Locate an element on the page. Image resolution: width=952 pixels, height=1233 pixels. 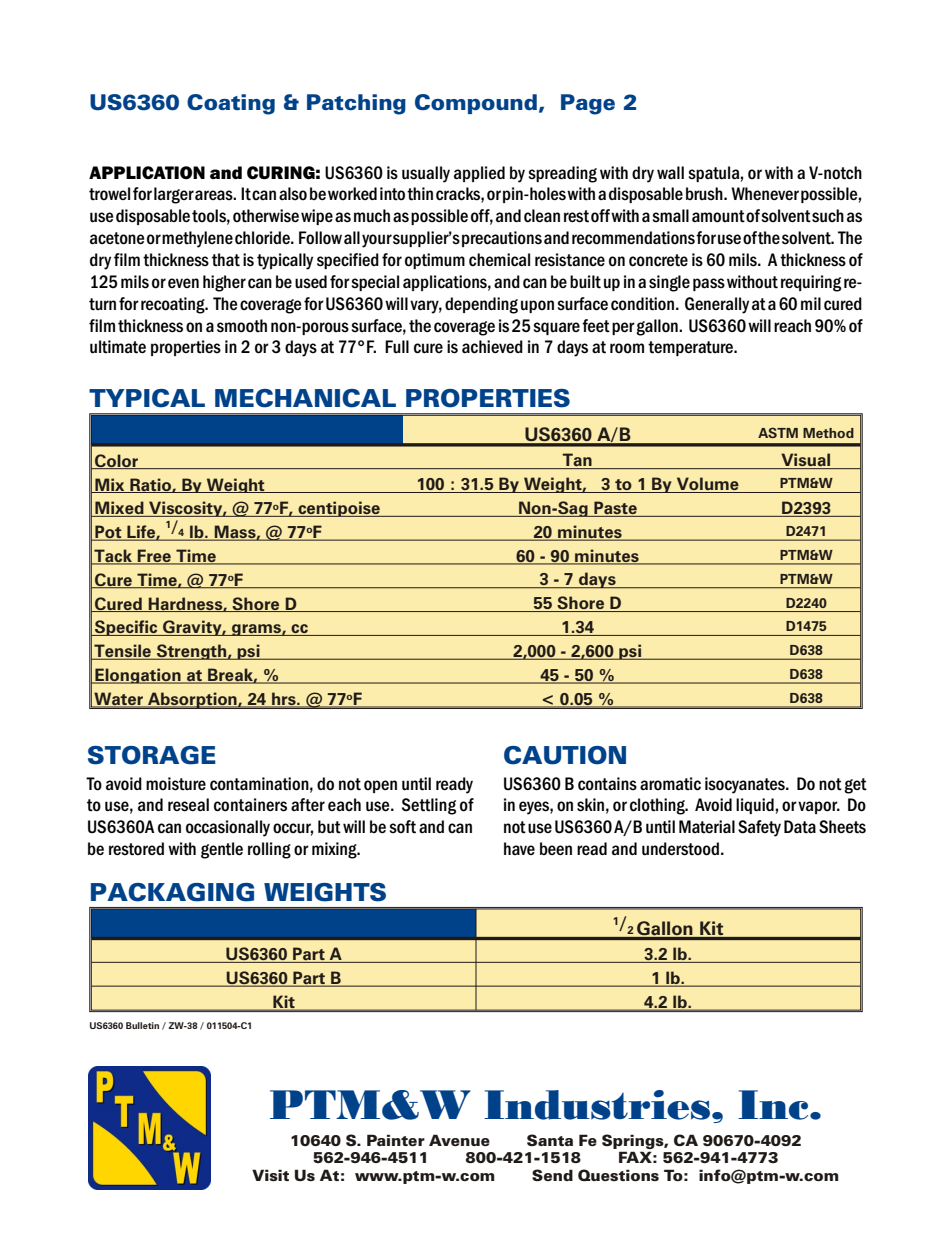
larger is located at coordinates (174, 195).
